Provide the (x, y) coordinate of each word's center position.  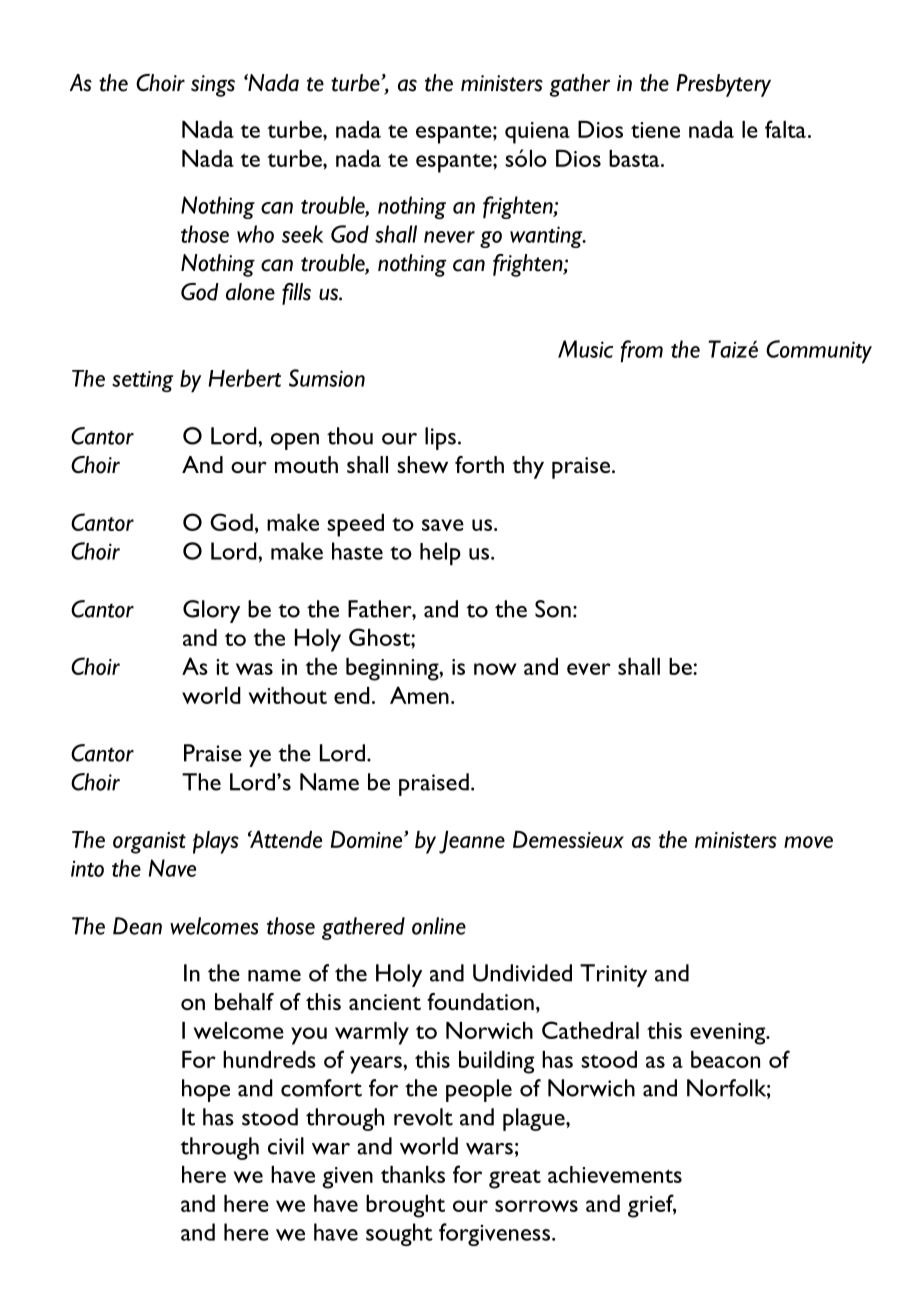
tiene (655, 130)
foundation (480, 1001)
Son (553, 609)
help (440, 553)
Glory (211, 611)
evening (729, 1034)
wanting (547, 237)
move (808, 842)
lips (440, 438)
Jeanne (472, 842)
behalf (244, 1001)
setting (142, 381)
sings (213, 86)
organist (149, 843)
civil (286, 1146)
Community (819, 352)
